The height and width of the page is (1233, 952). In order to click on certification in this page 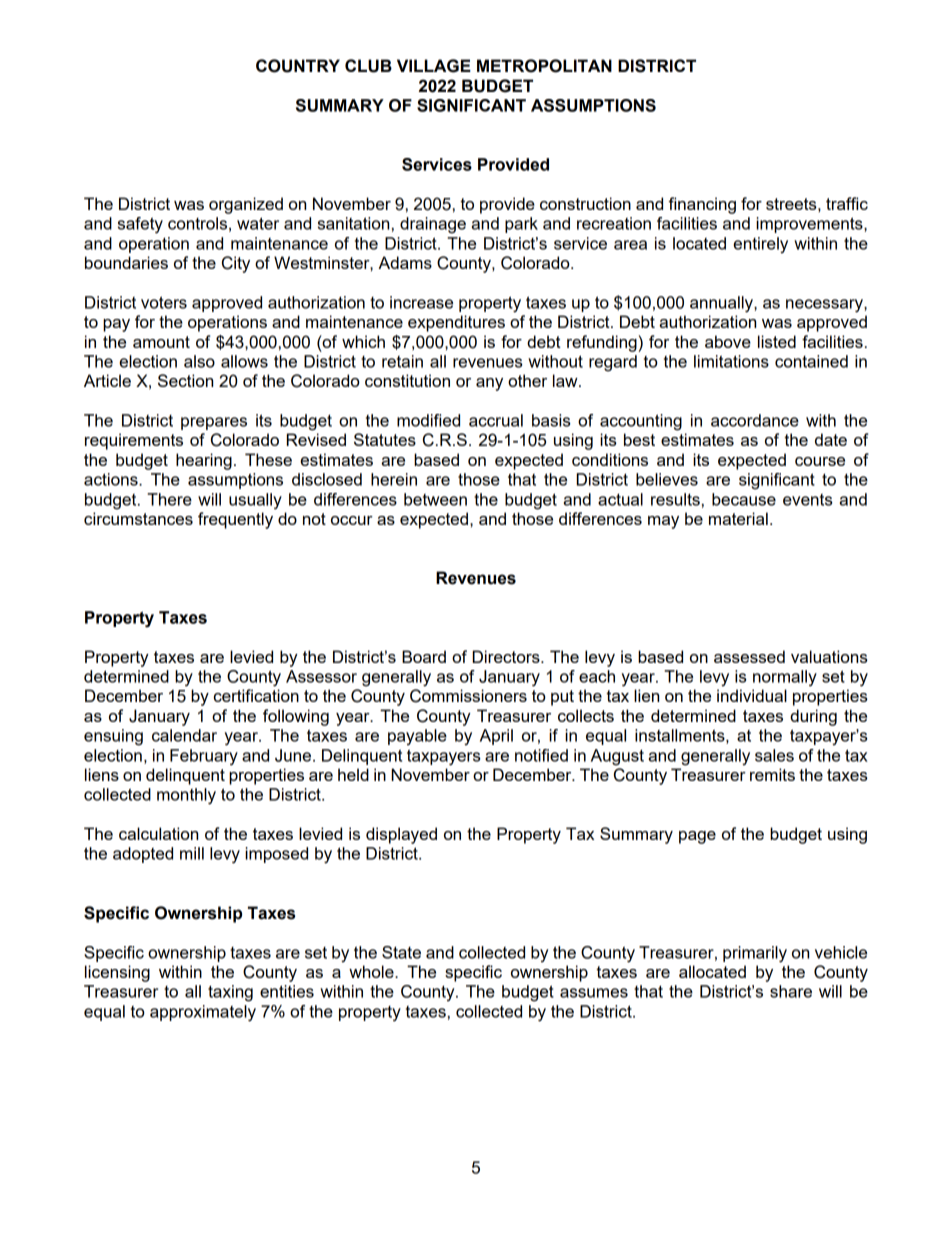, I will do `click(256, 695)`.
